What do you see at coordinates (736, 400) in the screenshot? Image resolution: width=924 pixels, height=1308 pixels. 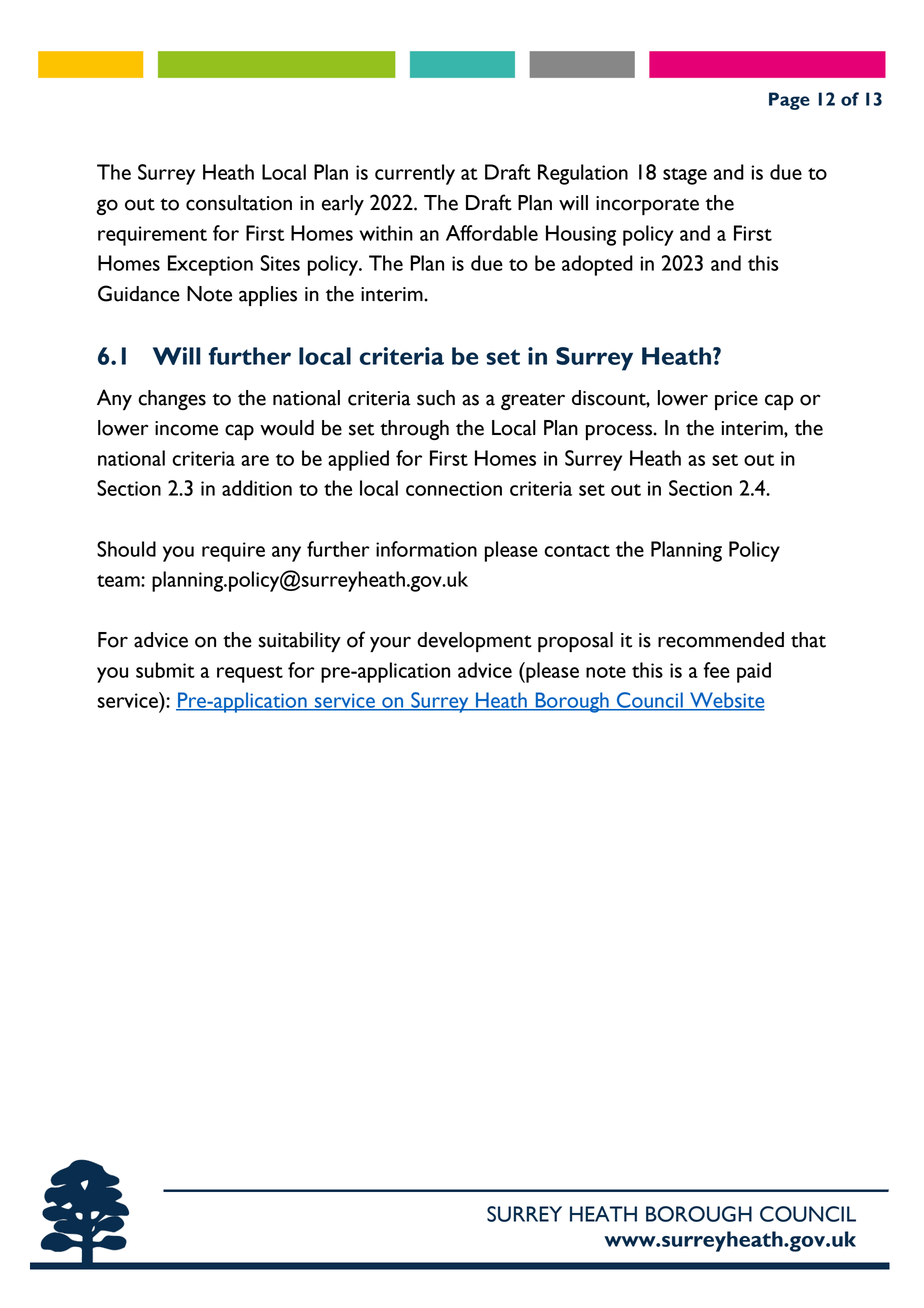 I see `price` at bounding box center [736, 400].
